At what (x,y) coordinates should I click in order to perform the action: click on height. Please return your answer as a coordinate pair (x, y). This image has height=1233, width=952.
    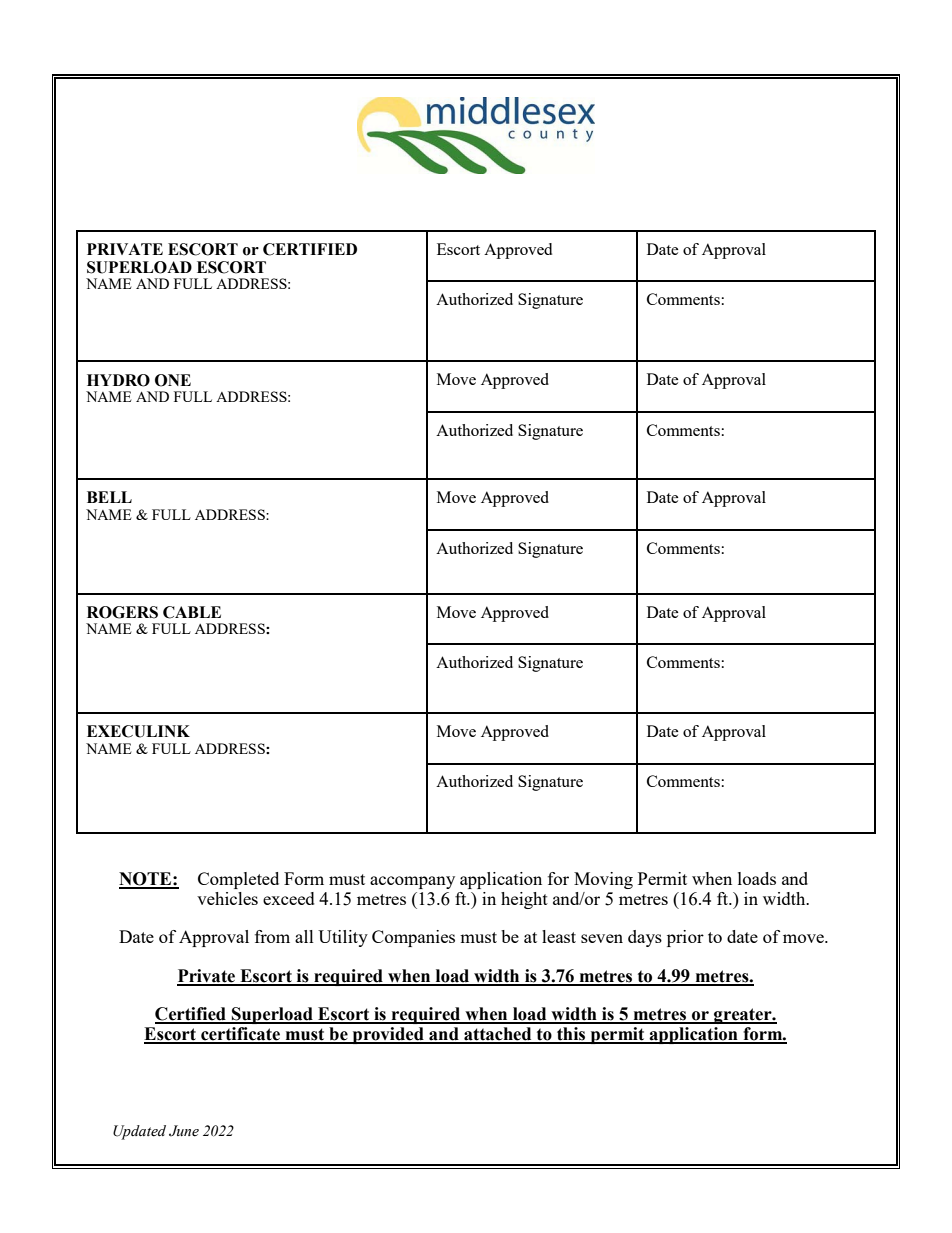
    Looking at the image, I should click on (524, 900).
